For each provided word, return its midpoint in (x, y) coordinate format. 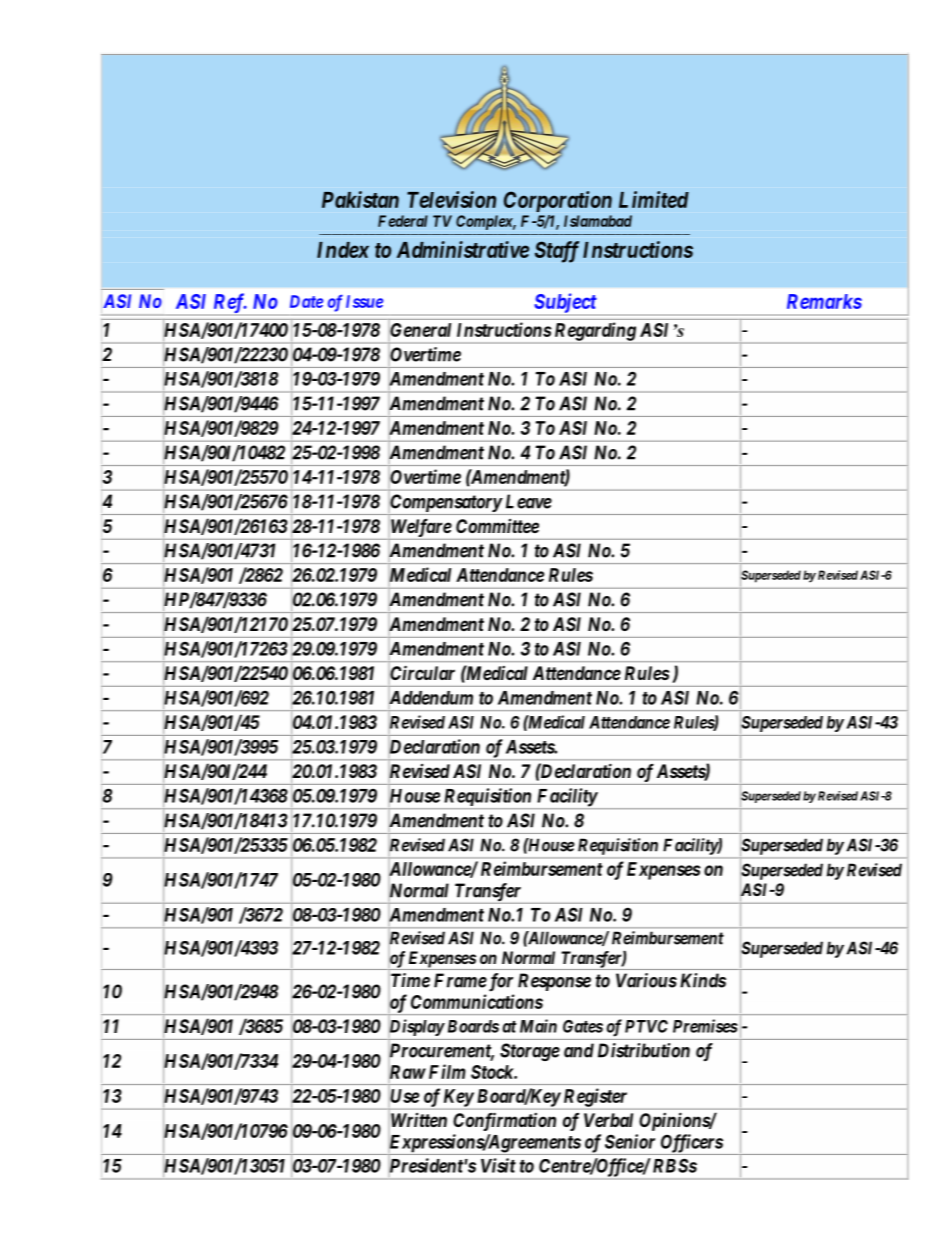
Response (554, 982)
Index (343, 250)
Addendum (431, 698)
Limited (654, 199)
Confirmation (504, 1121)
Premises (705, 1026)
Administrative (463, 249)
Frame (460, 980)
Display (417, 1027)
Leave (529, 501)
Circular (422, 673)
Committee (497, 526)
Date (306, 301)
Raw (407, 1072)
